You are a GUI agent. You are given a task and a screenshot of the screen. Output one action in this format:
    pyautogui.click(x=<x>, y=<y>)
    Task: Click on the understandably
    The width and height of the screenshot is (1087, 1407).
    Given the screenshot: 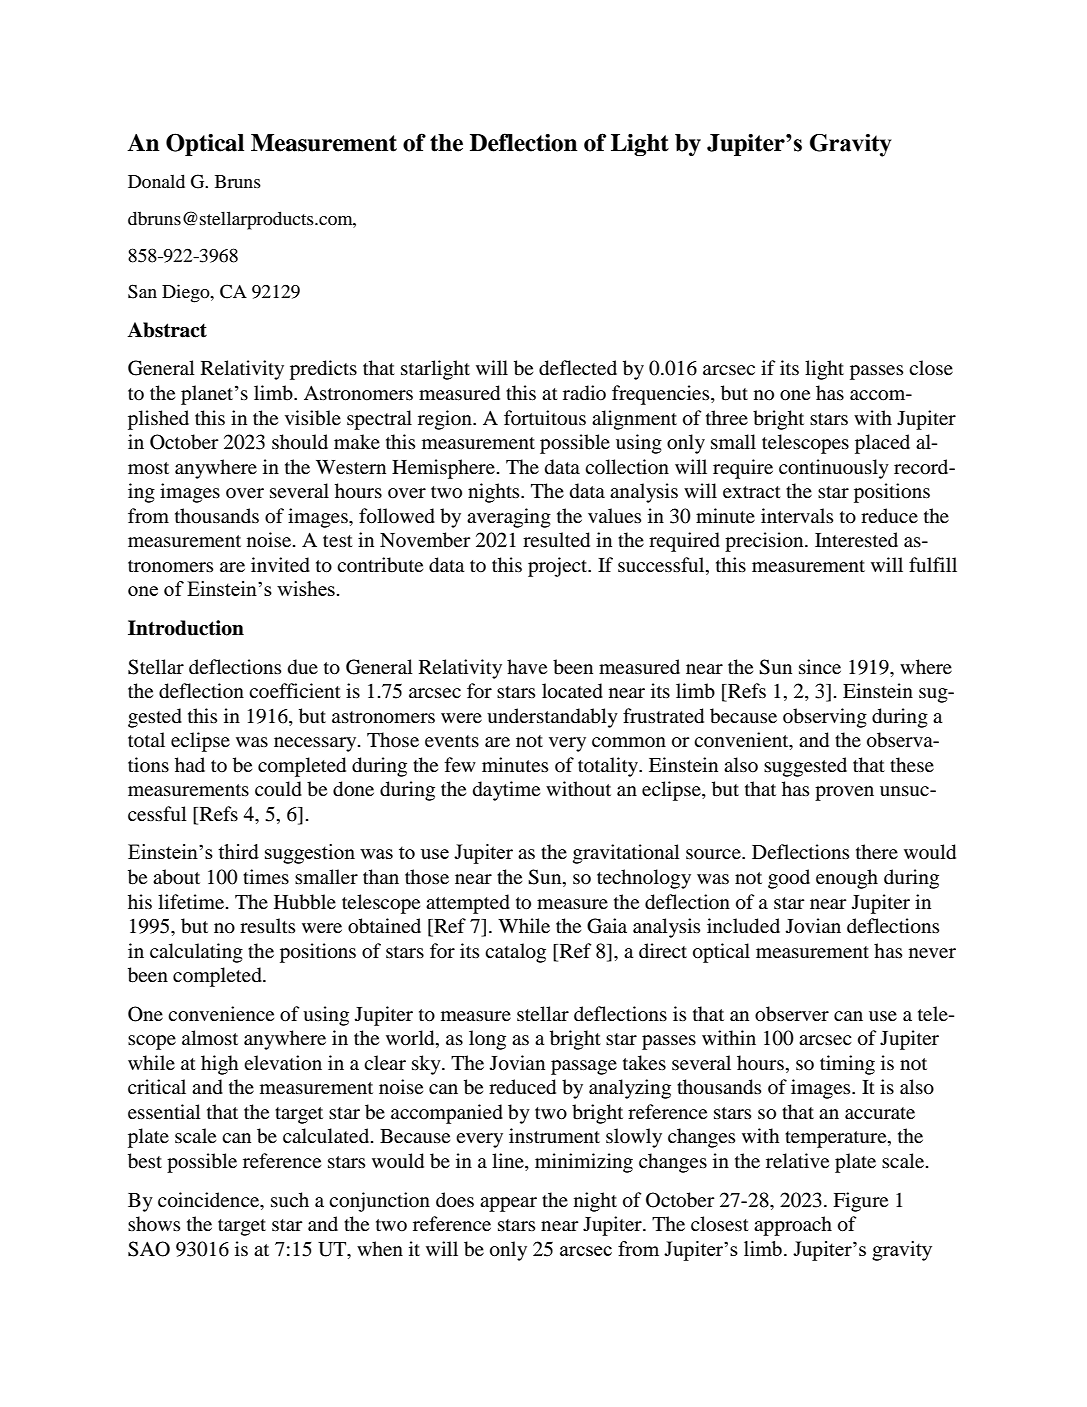 What is the action you would take?
    pyautogui.click(x=552, y=718)
